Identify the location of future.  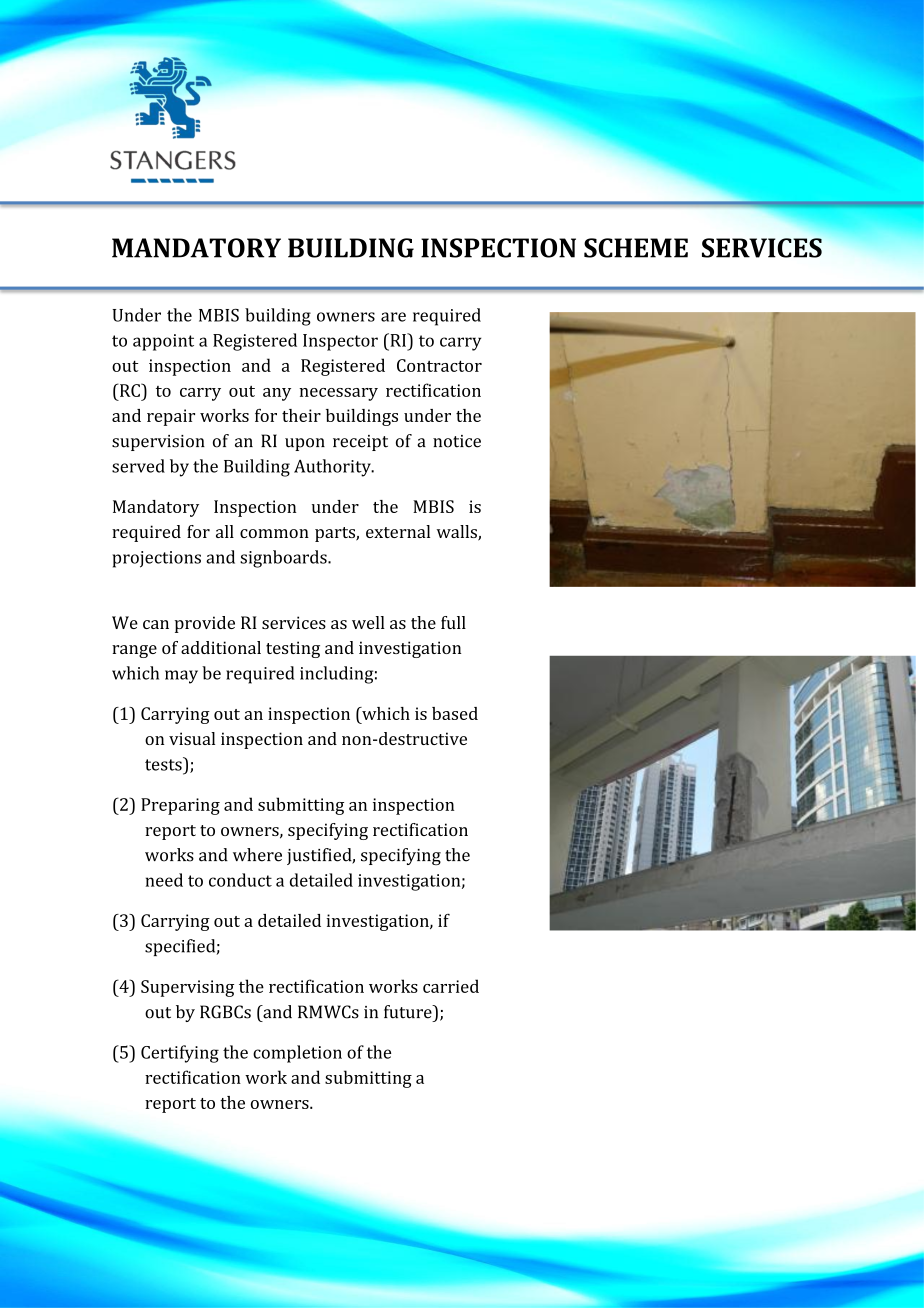
(409, 1012).
